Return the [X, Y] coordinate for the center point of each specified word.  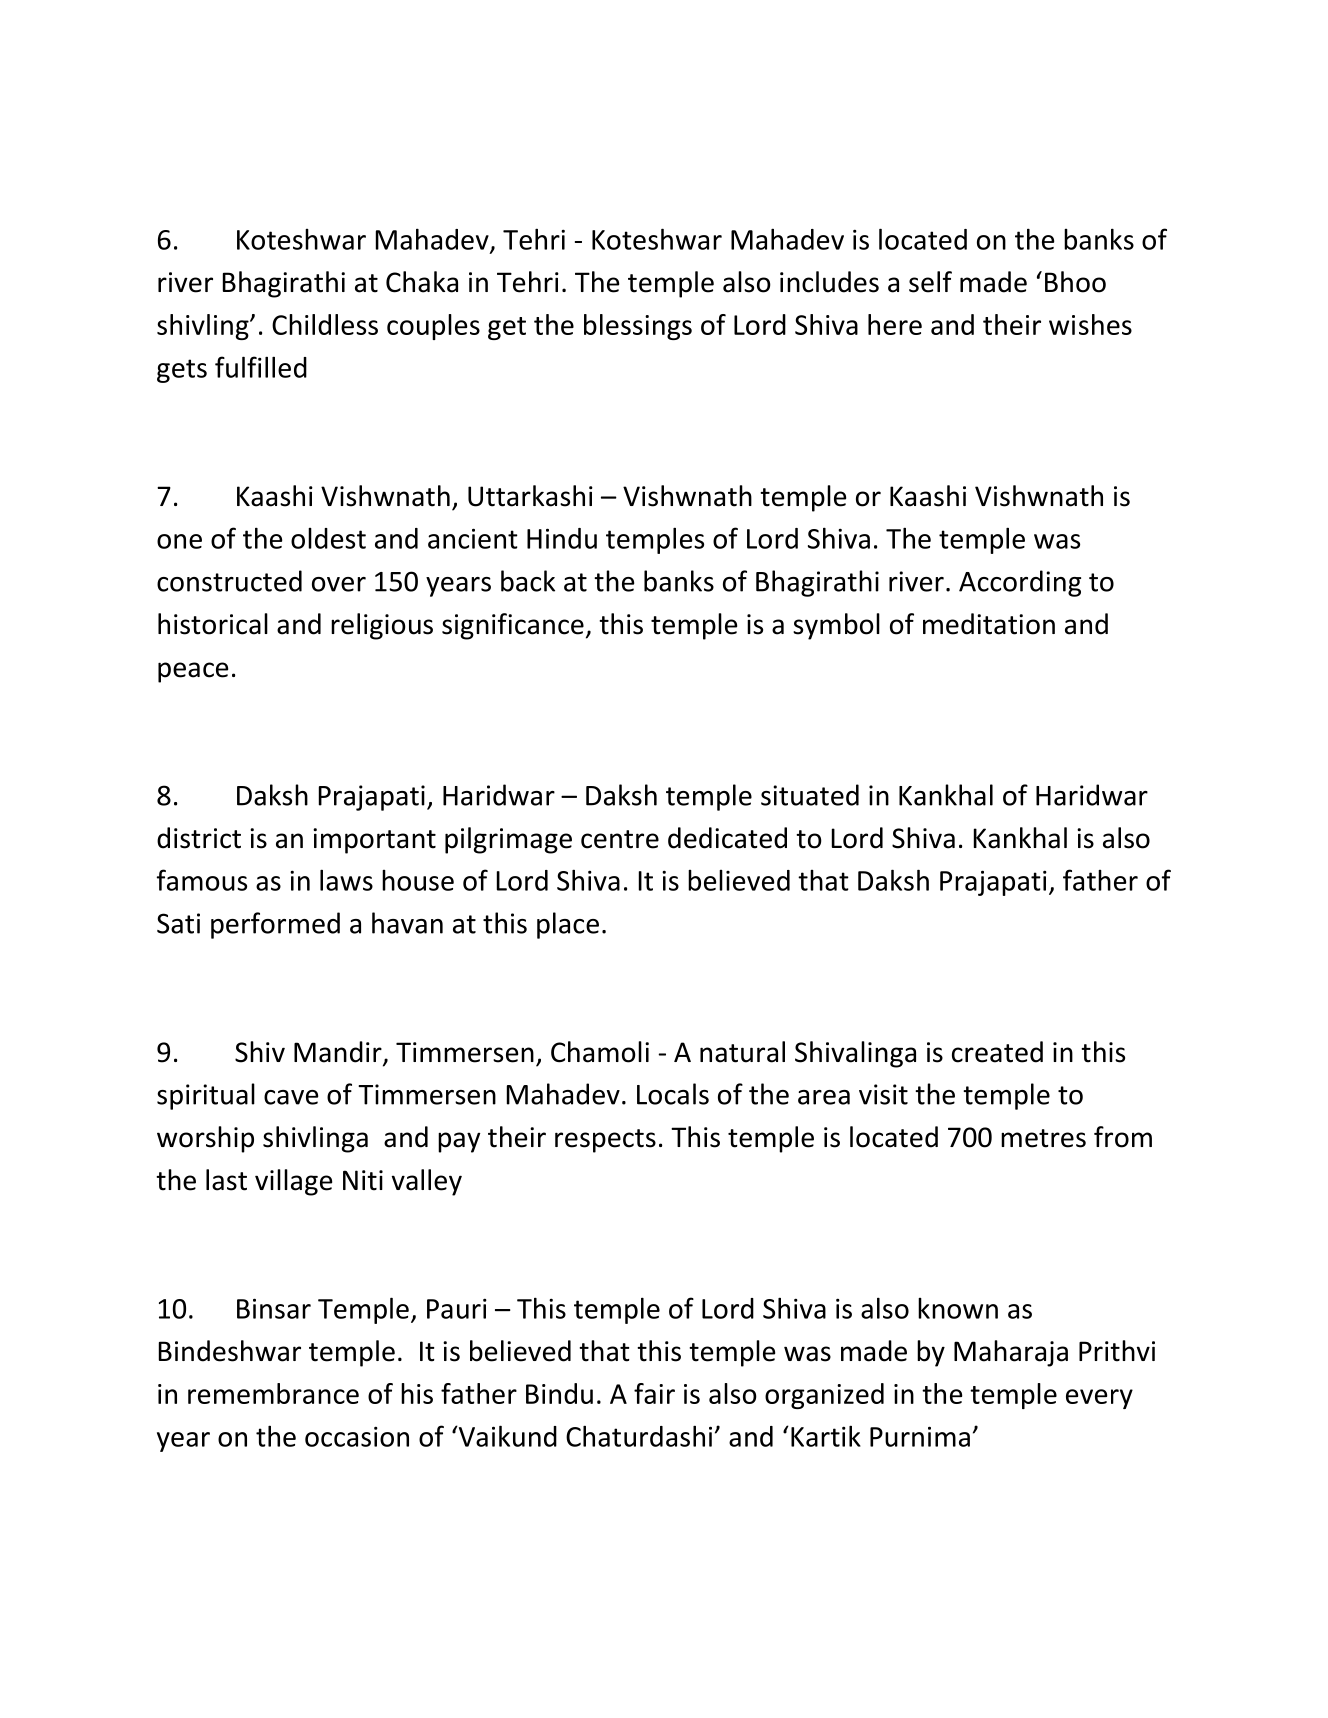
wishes [1090, 324]
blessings [638, 327]
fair [654, 1393]
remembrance [273, 1393]
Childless [325, 324]
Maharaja [1011, 1353]
